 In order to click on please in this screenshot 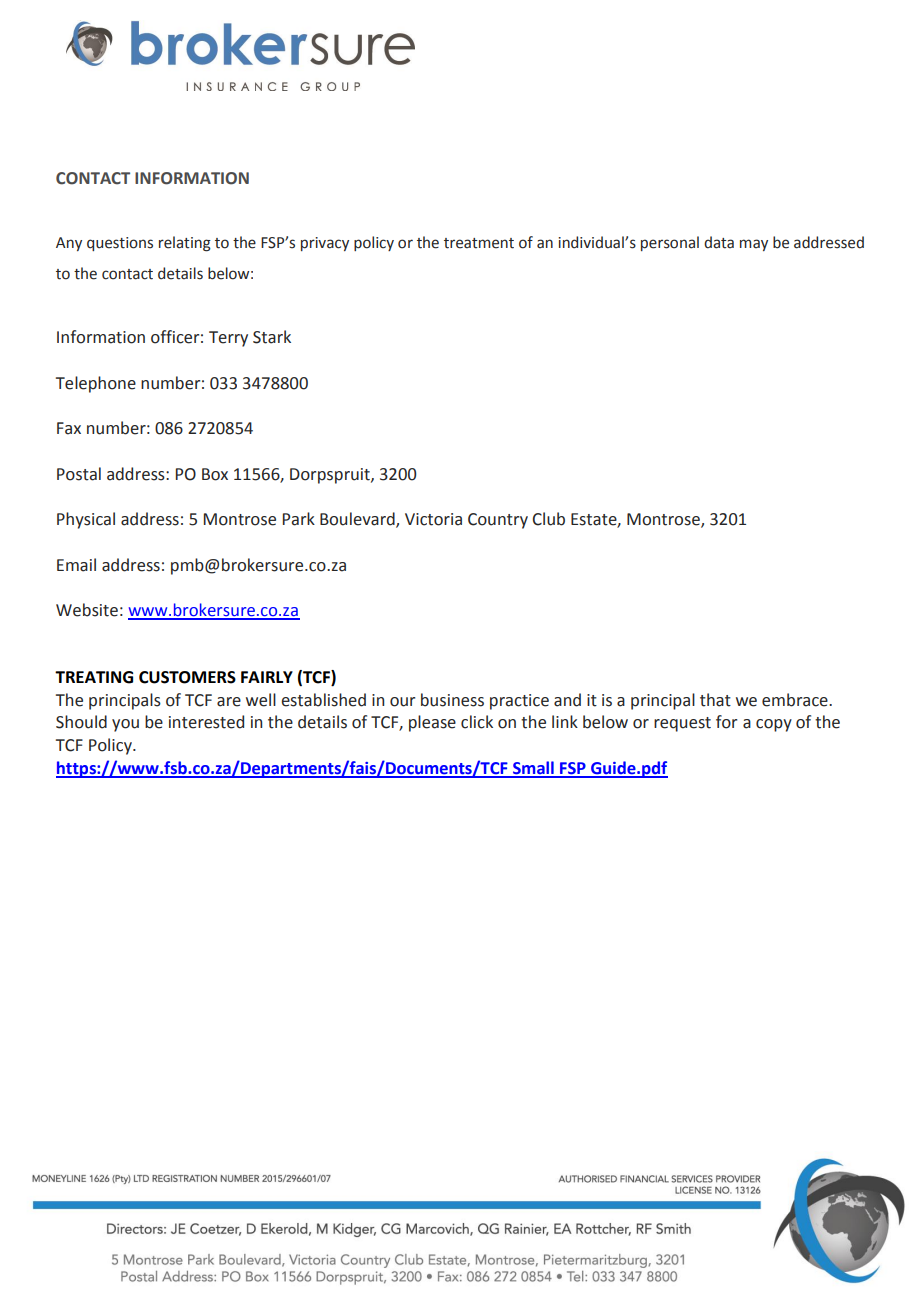, I will do `click(432, 723)`.
